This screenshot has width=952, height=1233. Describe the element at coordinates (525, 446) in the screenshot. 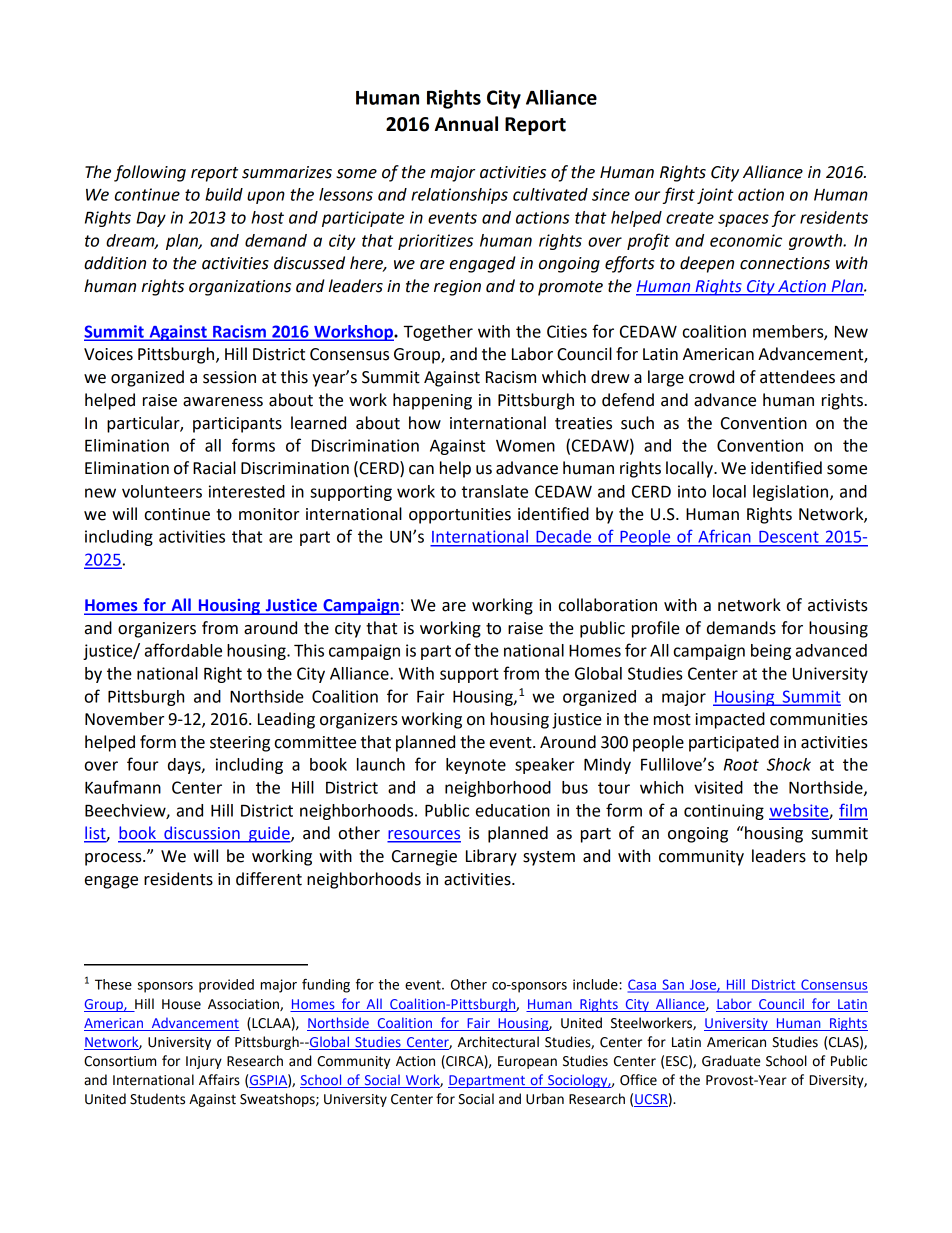

I see `Women` at that location.
